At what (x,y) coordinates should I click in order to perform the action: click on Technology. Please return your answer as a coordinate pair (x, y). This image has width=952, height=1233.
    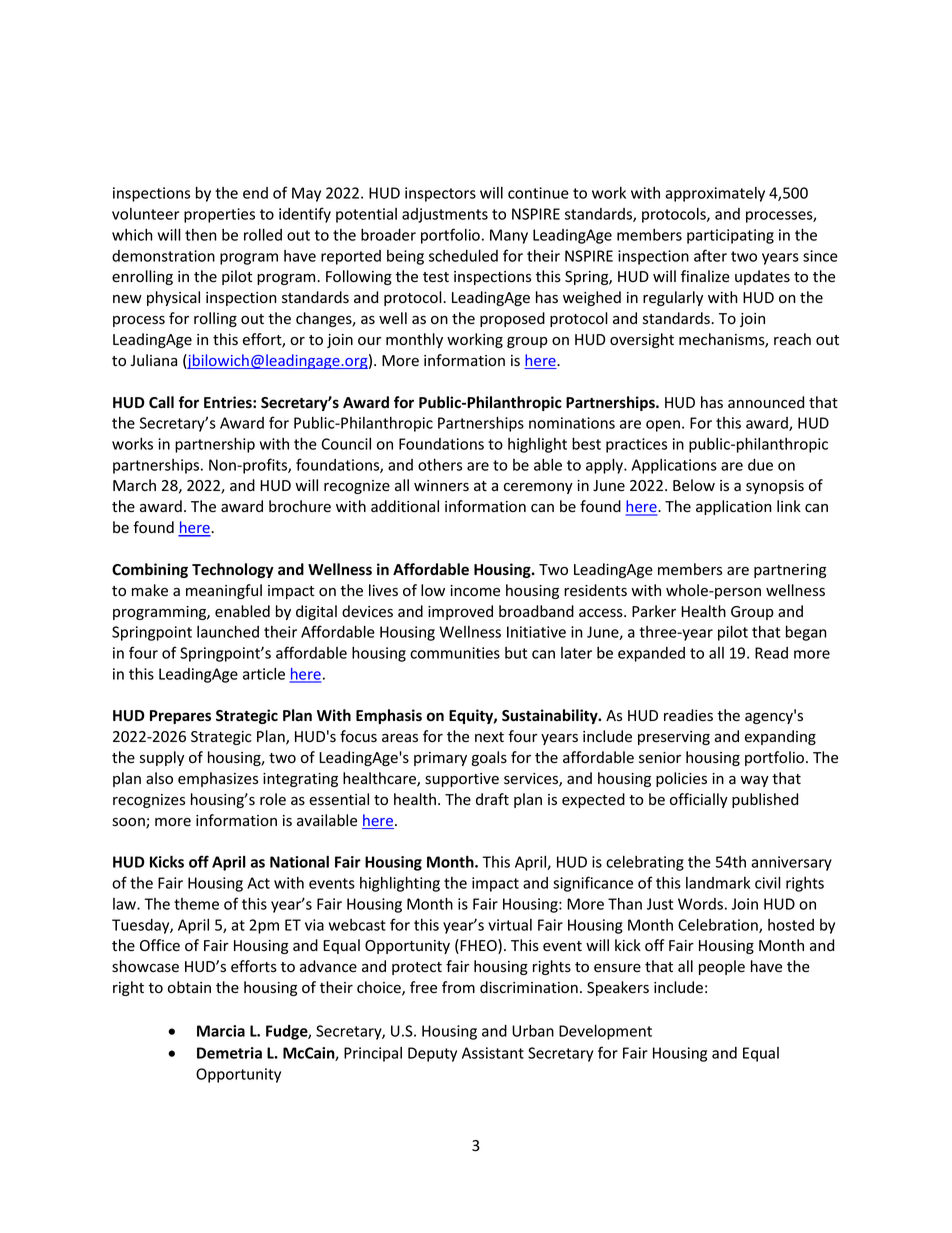
    Looking at the image, I should click on (233, 570).
